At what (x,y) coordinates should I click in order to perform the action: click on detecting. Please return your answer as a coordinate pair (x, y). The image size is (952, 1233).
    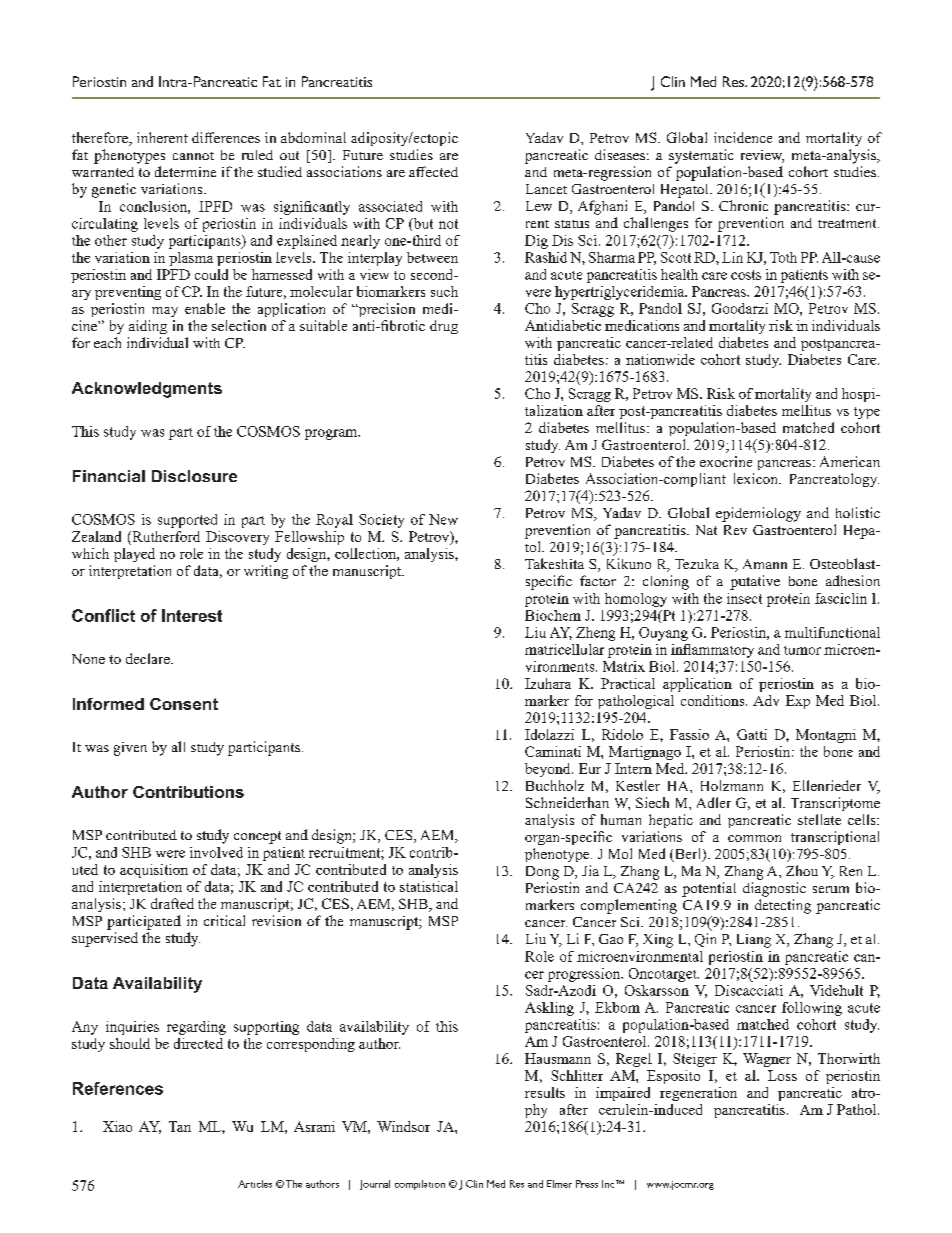
    Looking at the image, I should click on (783, 906).
